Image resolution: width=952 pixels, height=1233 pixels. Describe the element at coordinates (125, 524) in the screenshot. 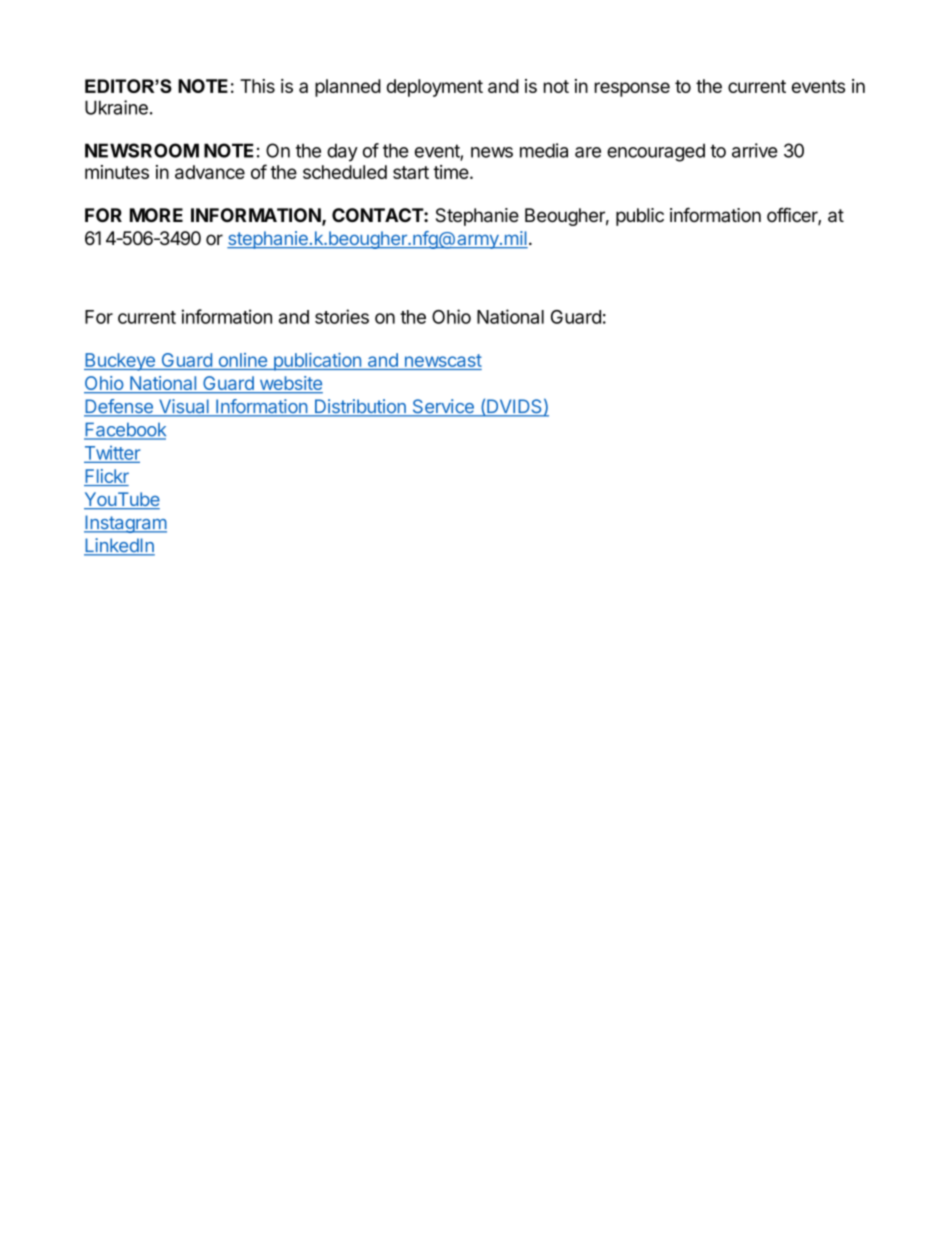

I see `Instagram` at that location.
